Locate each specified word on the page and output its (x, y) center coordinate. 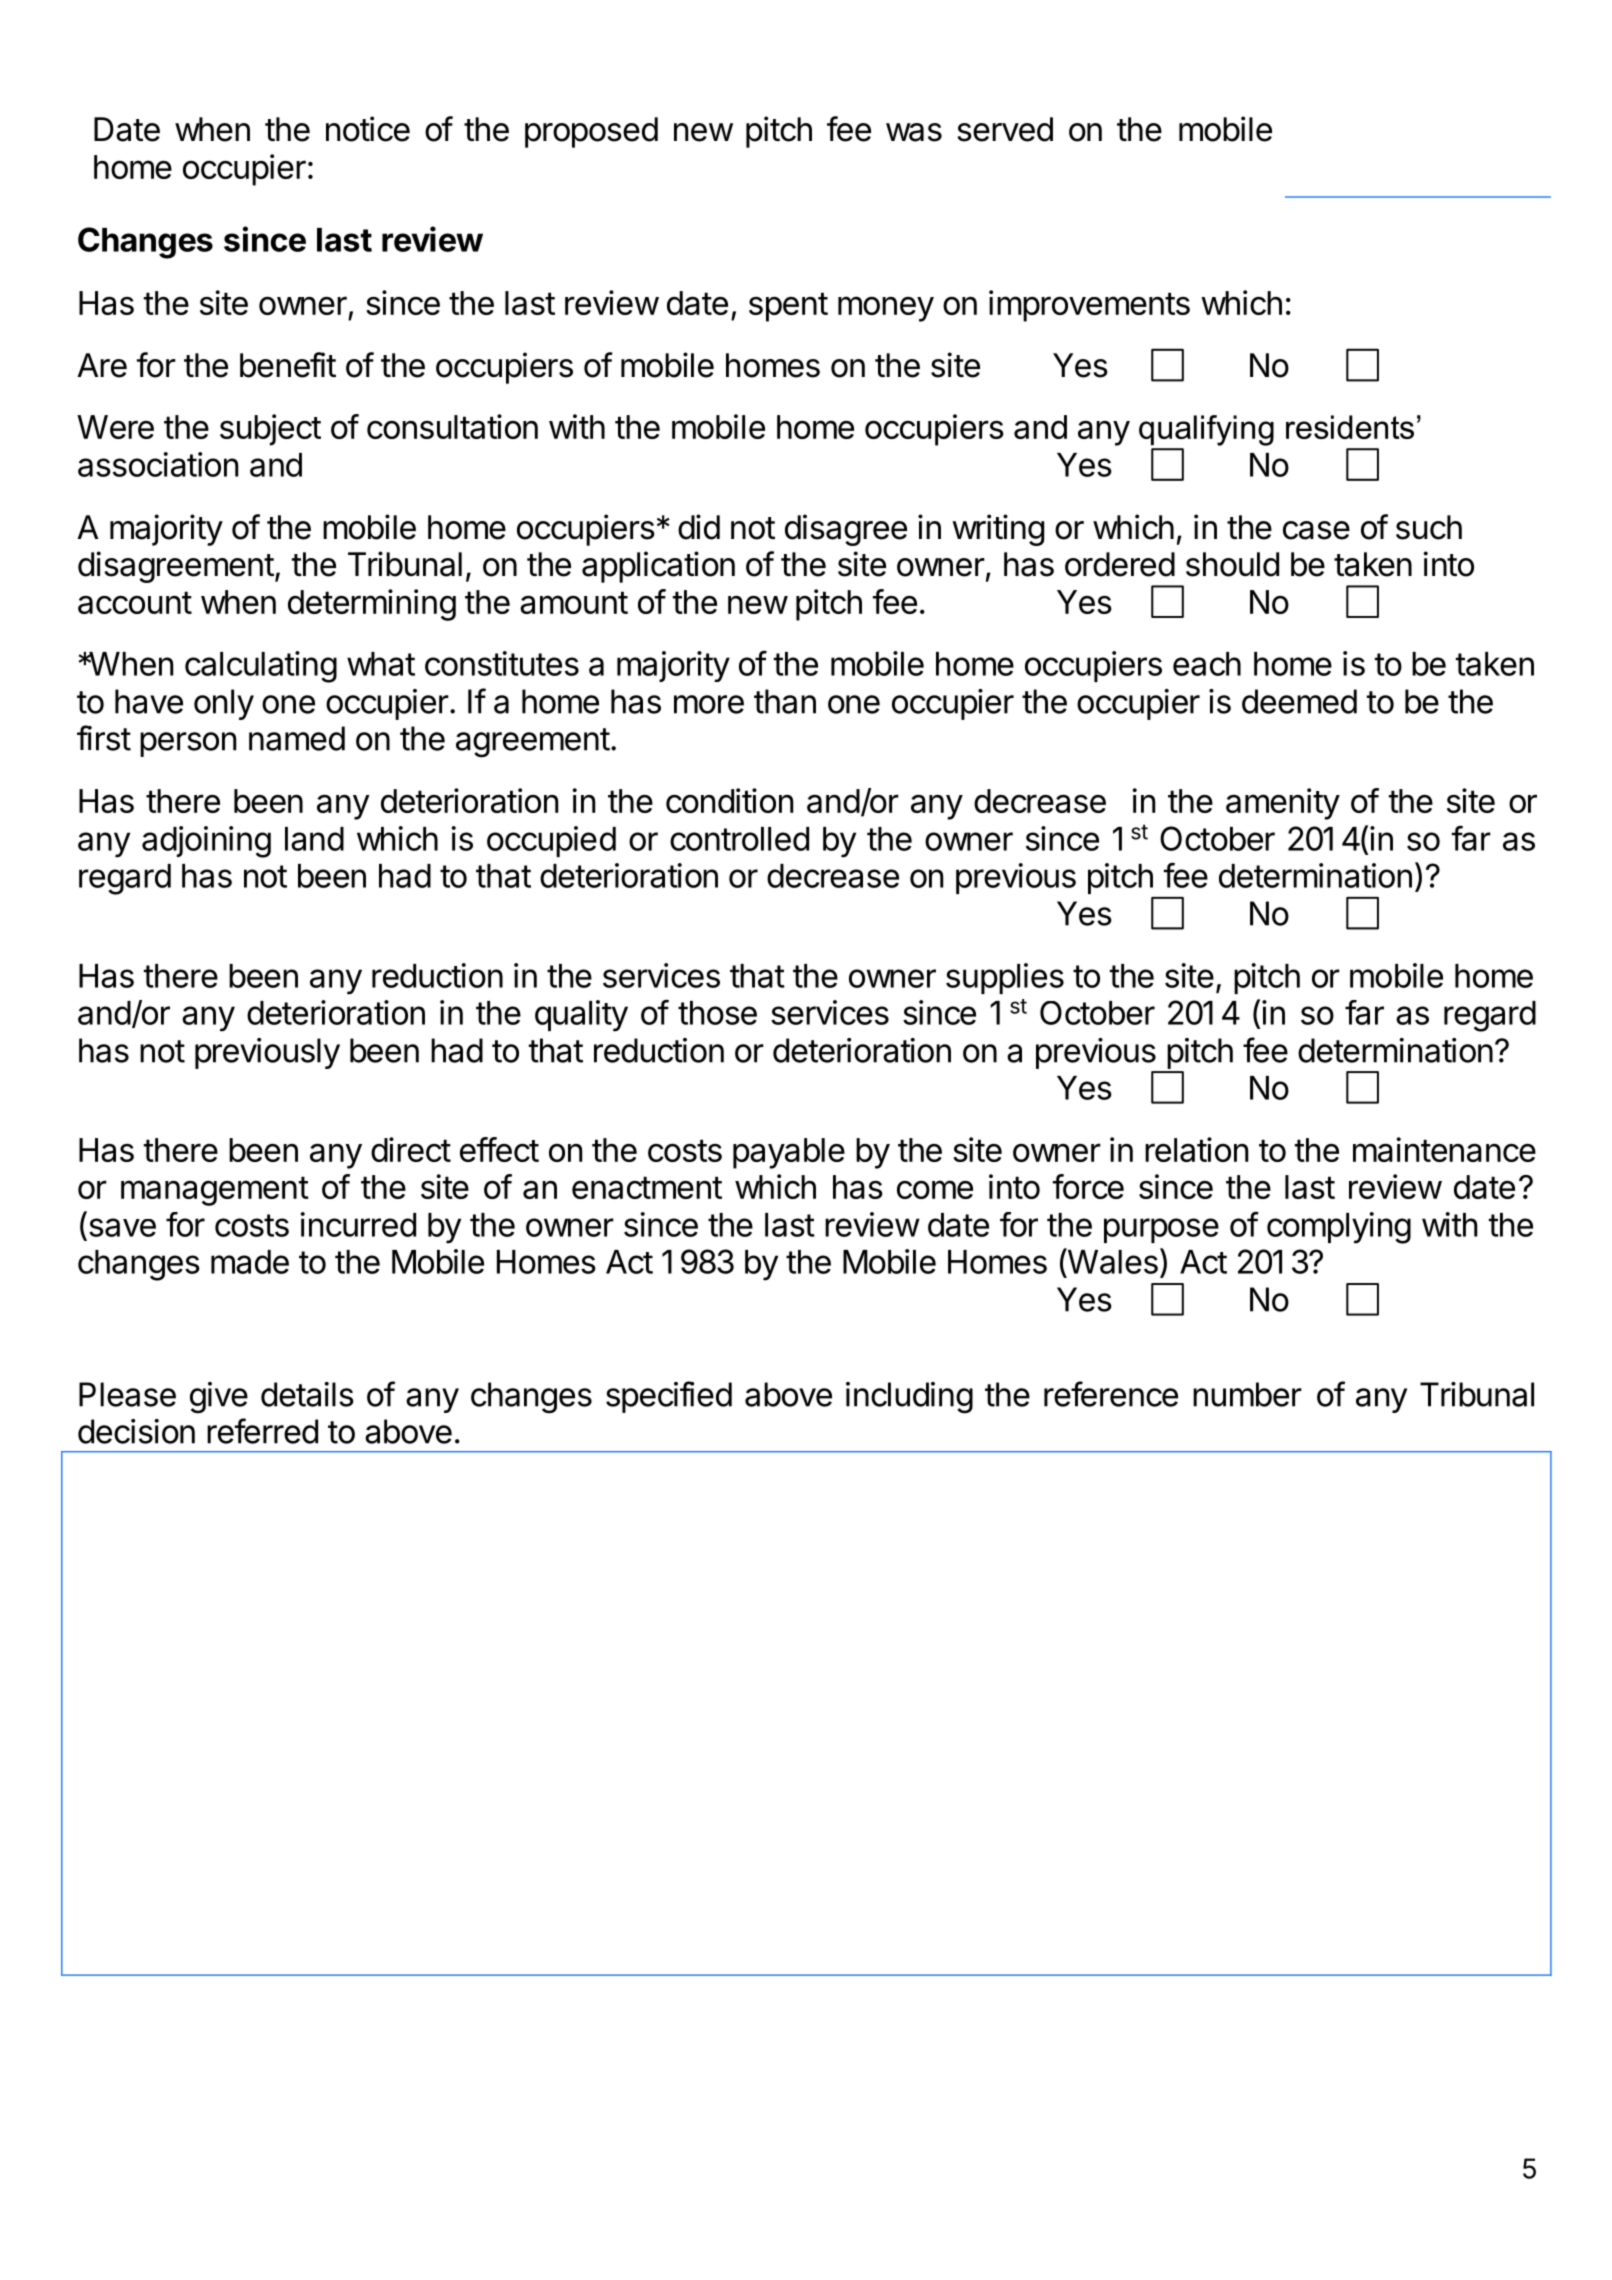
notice (368, 129)
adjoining (206, 842)
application (658, 567)
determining (372, 605)
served (1005, 129)
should (1232, 564)
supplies (1005, 978)
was (914, 132)
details (307, 1394)
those (717, 1013)
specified (669, 1397)
